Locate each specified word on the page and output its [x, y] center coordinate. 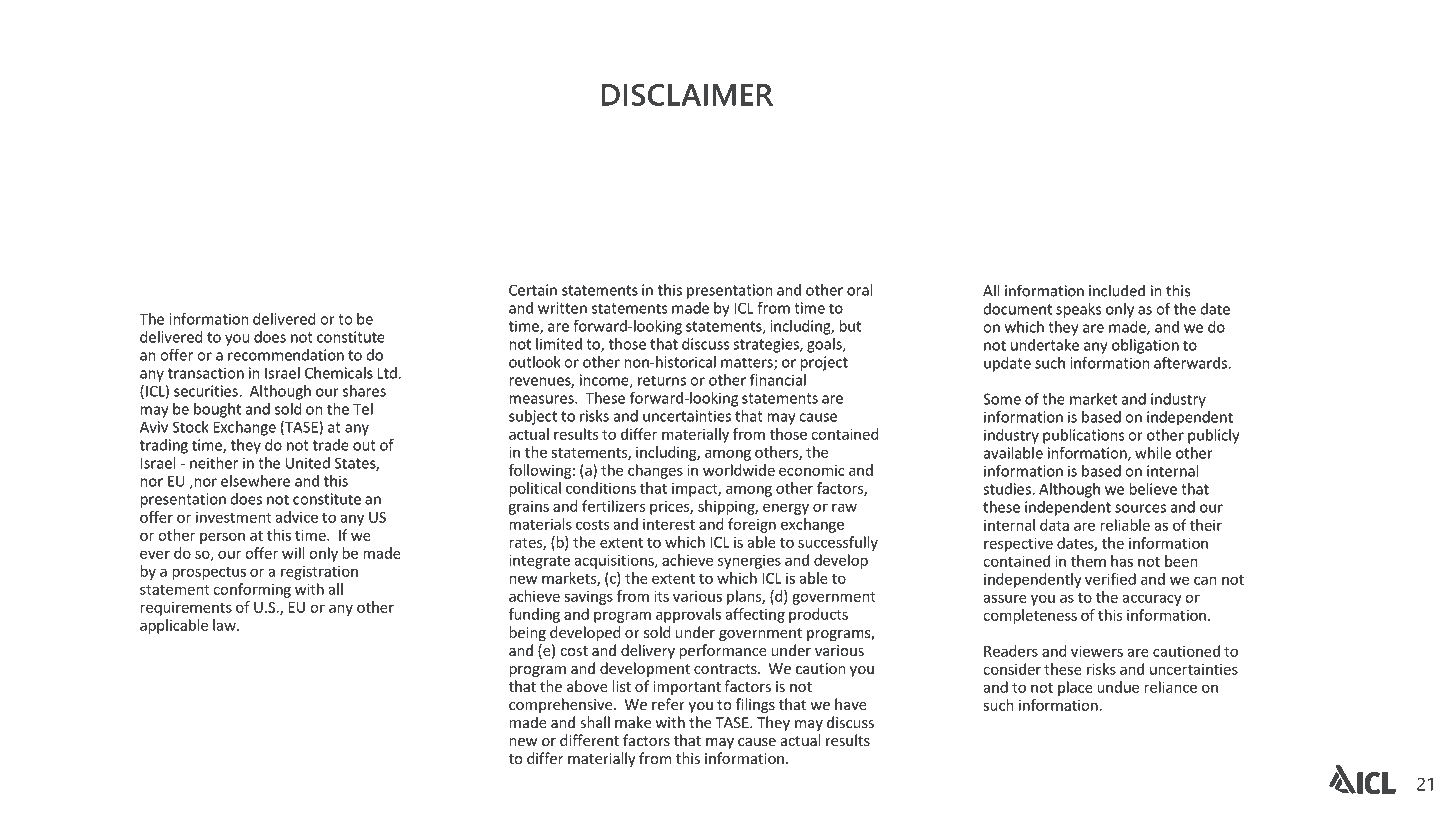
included [1117, 290]
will [293, 553]
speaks [1078, 310]
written [562, 308]
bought [217, 410]
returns [662, 380]
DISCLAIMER [687, 95]
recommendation [286, 355]
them [1088, 561]
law [225, 625]
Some [1002, 399]
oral [859, 290]
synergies [749, 561]
